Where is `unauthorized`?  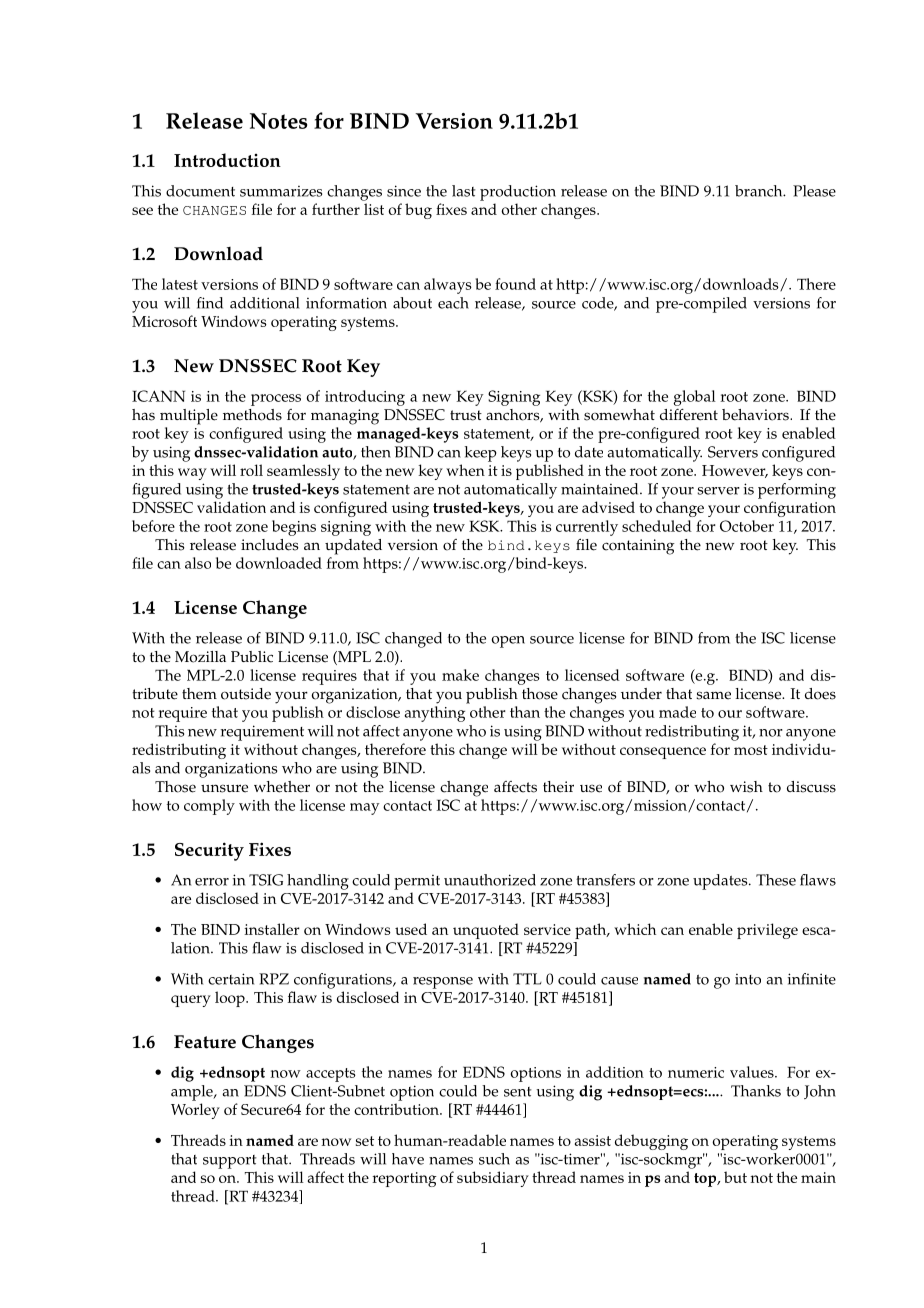 unauthorized is located at coordinates (490, 880).
